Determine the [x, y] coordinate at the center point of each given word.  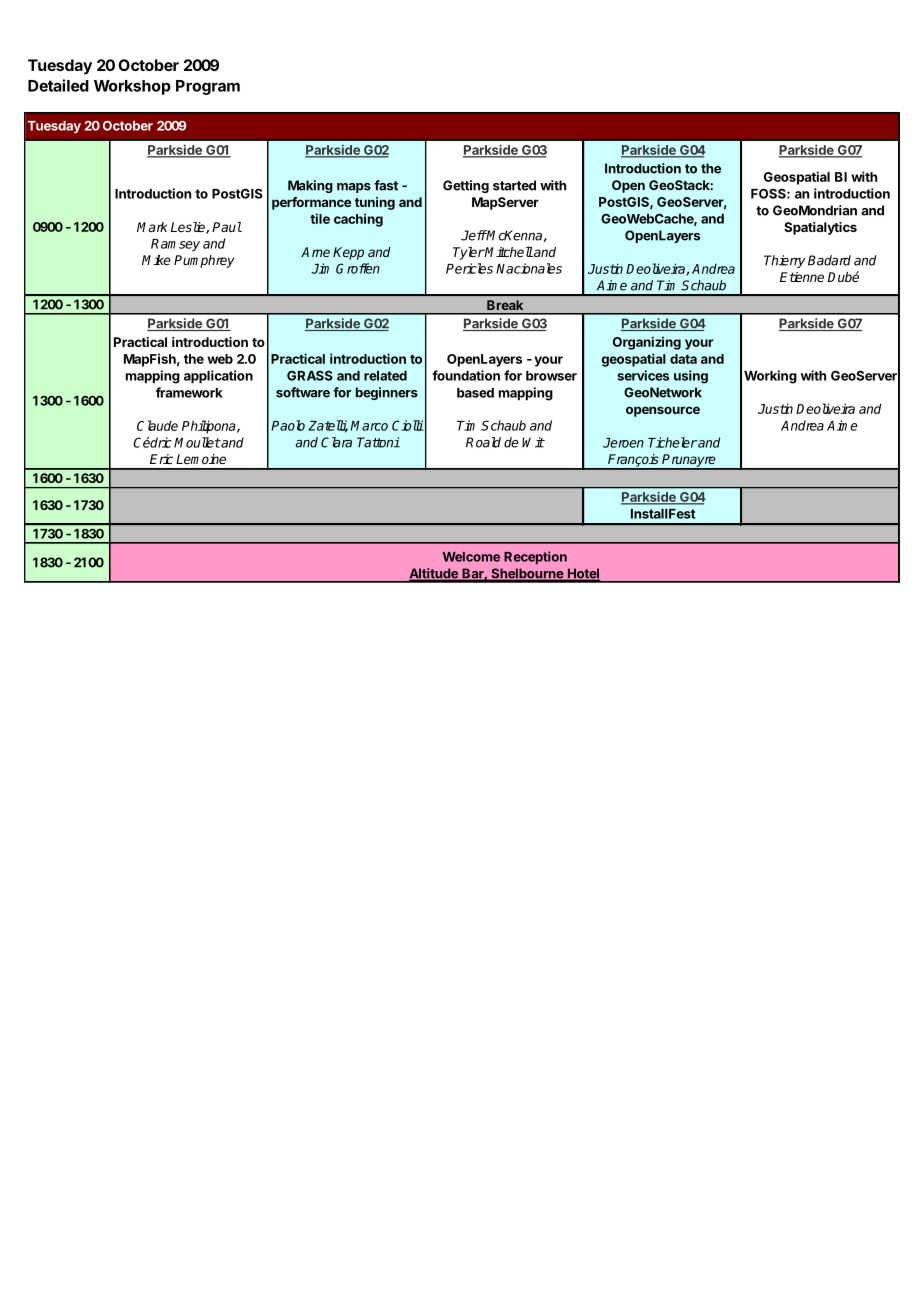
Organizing [647, 343]
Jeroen [623, 443]
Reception [535, 557]
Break [505, 305]
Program [208, 87]
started [514, 185]
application [218, 377]
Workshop [132, 87]
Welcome [471, 557]
